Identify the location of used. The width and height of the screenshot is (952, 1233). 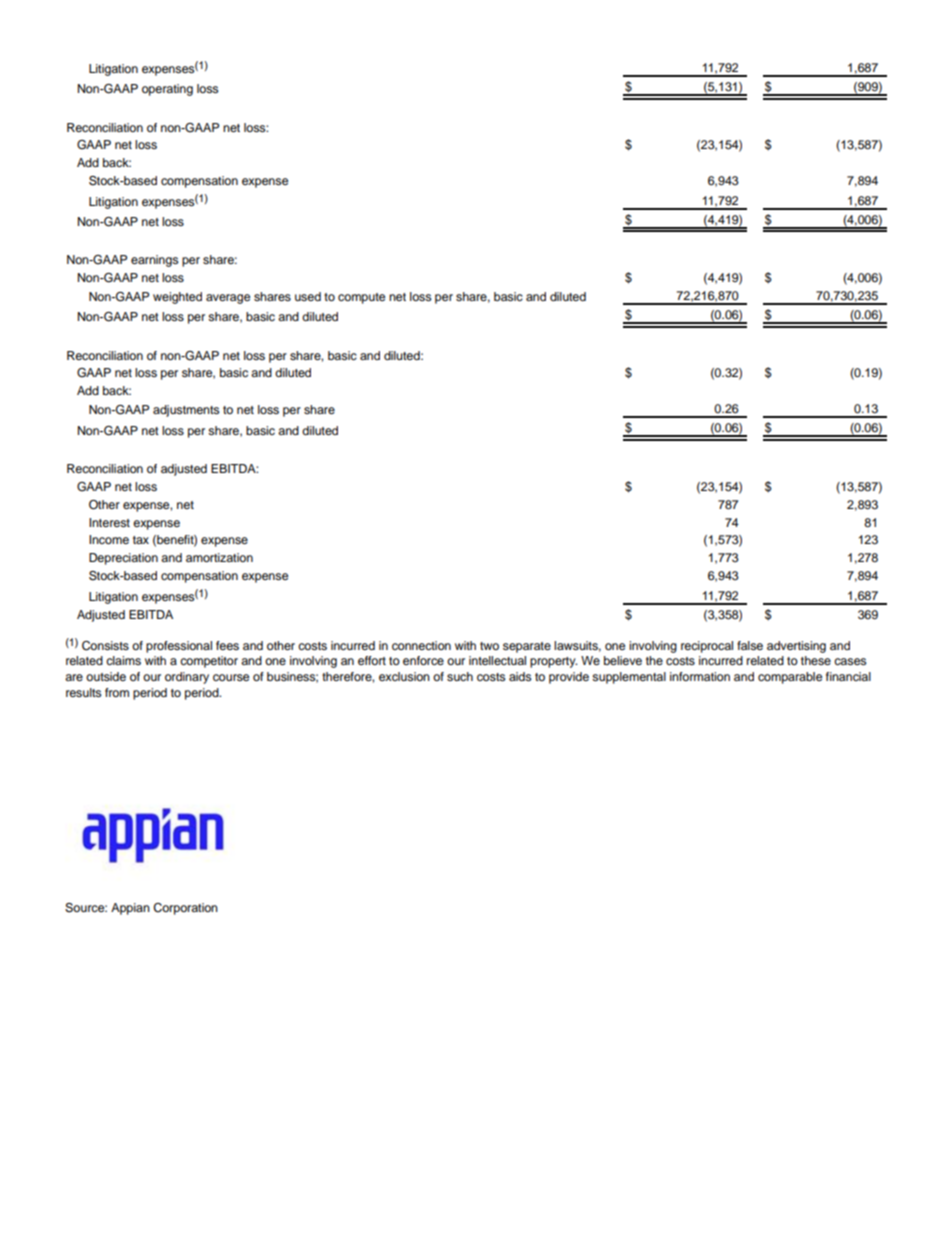
(308, 296).
